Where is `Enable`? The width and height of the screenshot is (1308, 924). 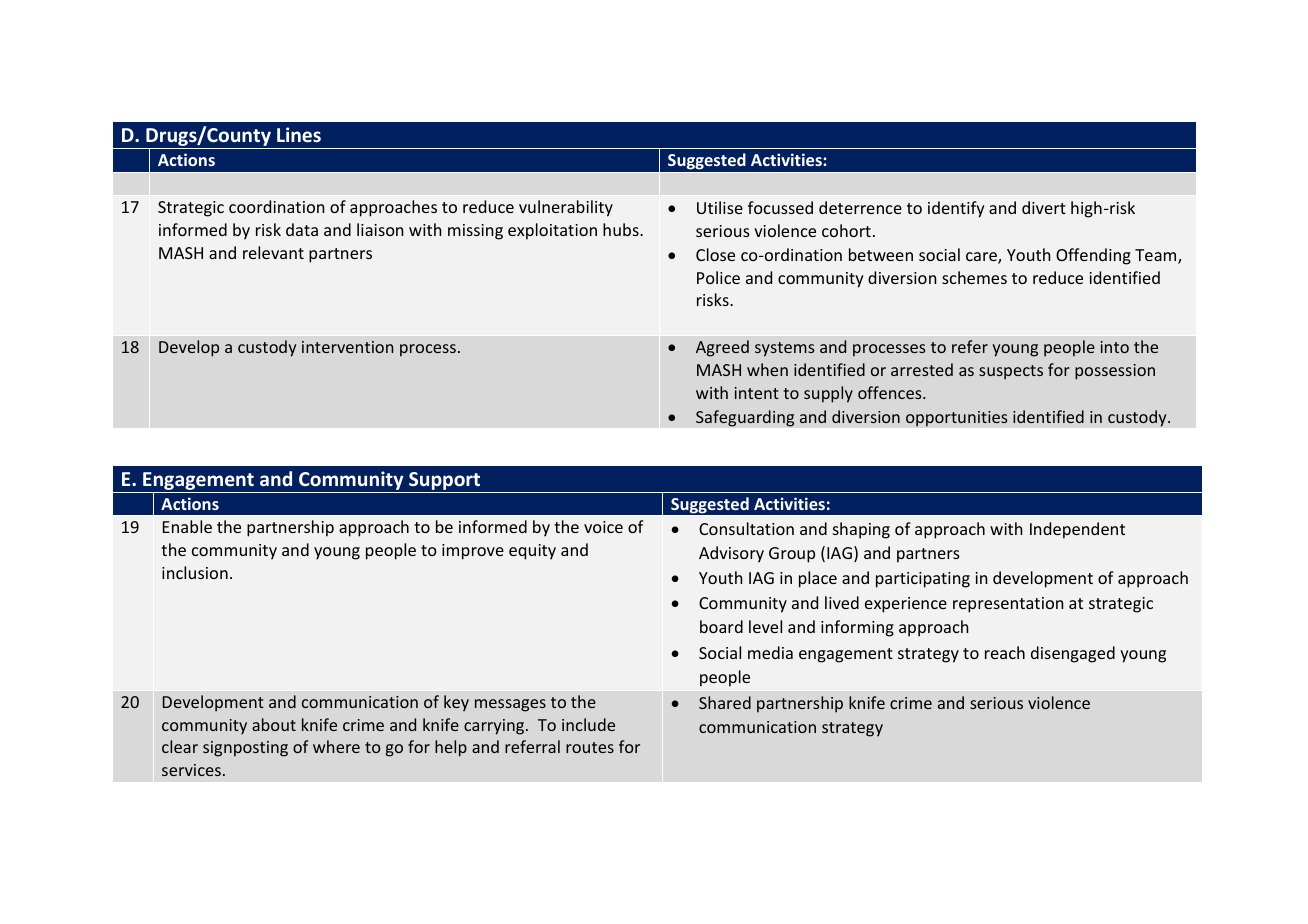 Enable is located at coordinates (187, 526).
